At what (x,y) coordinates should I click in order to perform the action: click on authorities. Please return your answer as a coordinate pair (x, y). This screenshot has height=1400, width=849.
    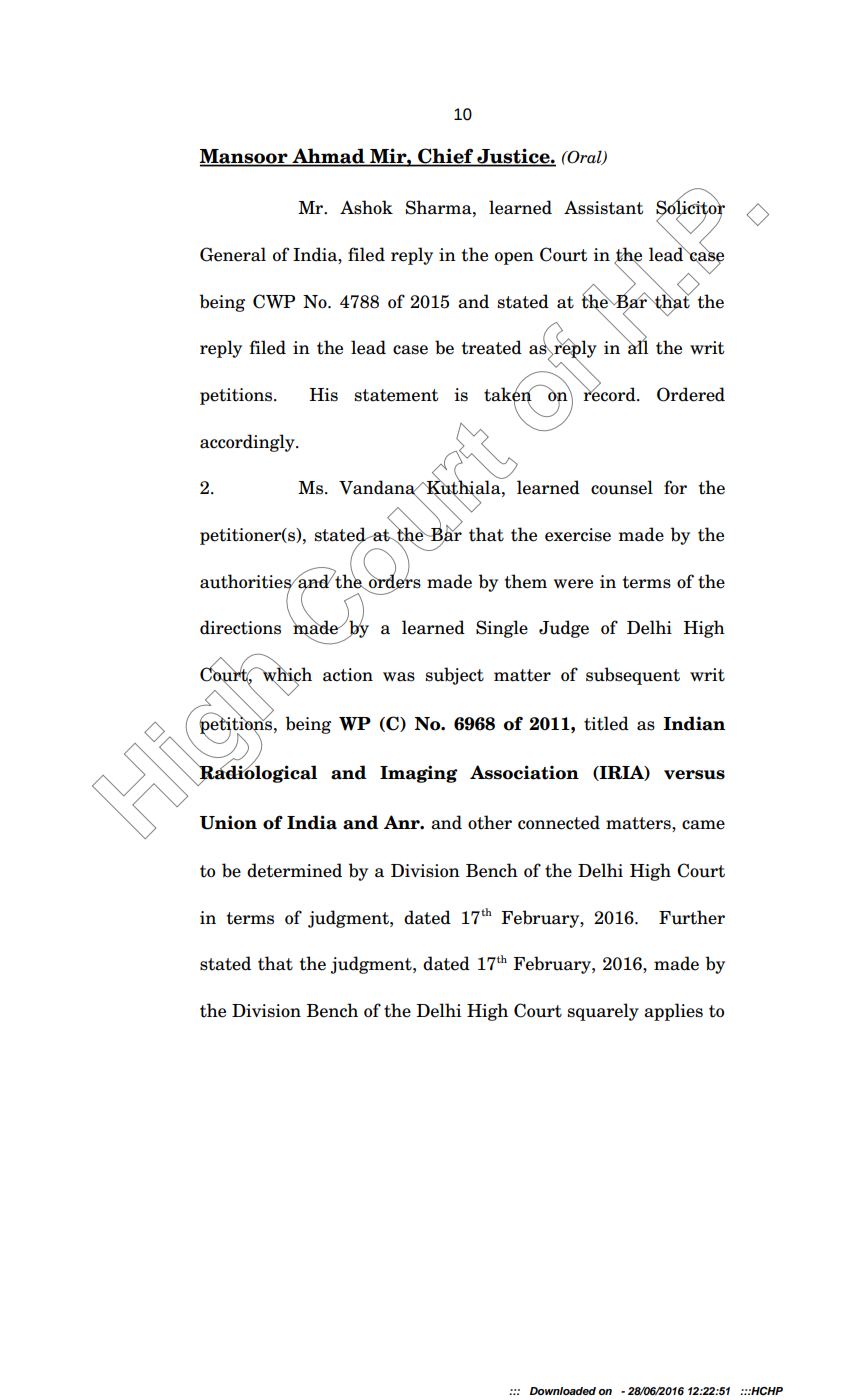
    Looking at the image, I should click on (246, 582).
